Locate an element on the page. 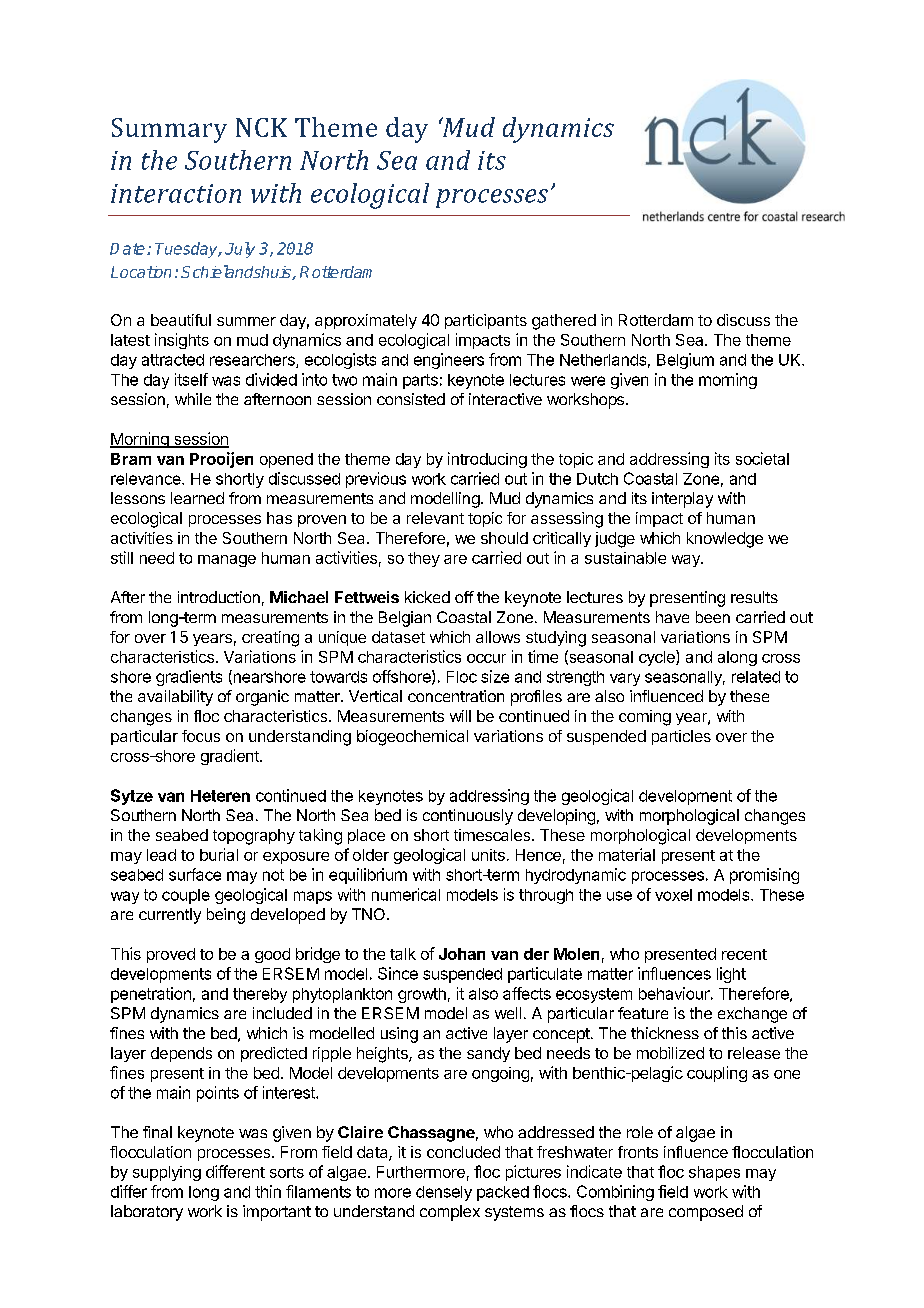 The image size is (924, 1308). gathered is located at coordinates (564, 322).
